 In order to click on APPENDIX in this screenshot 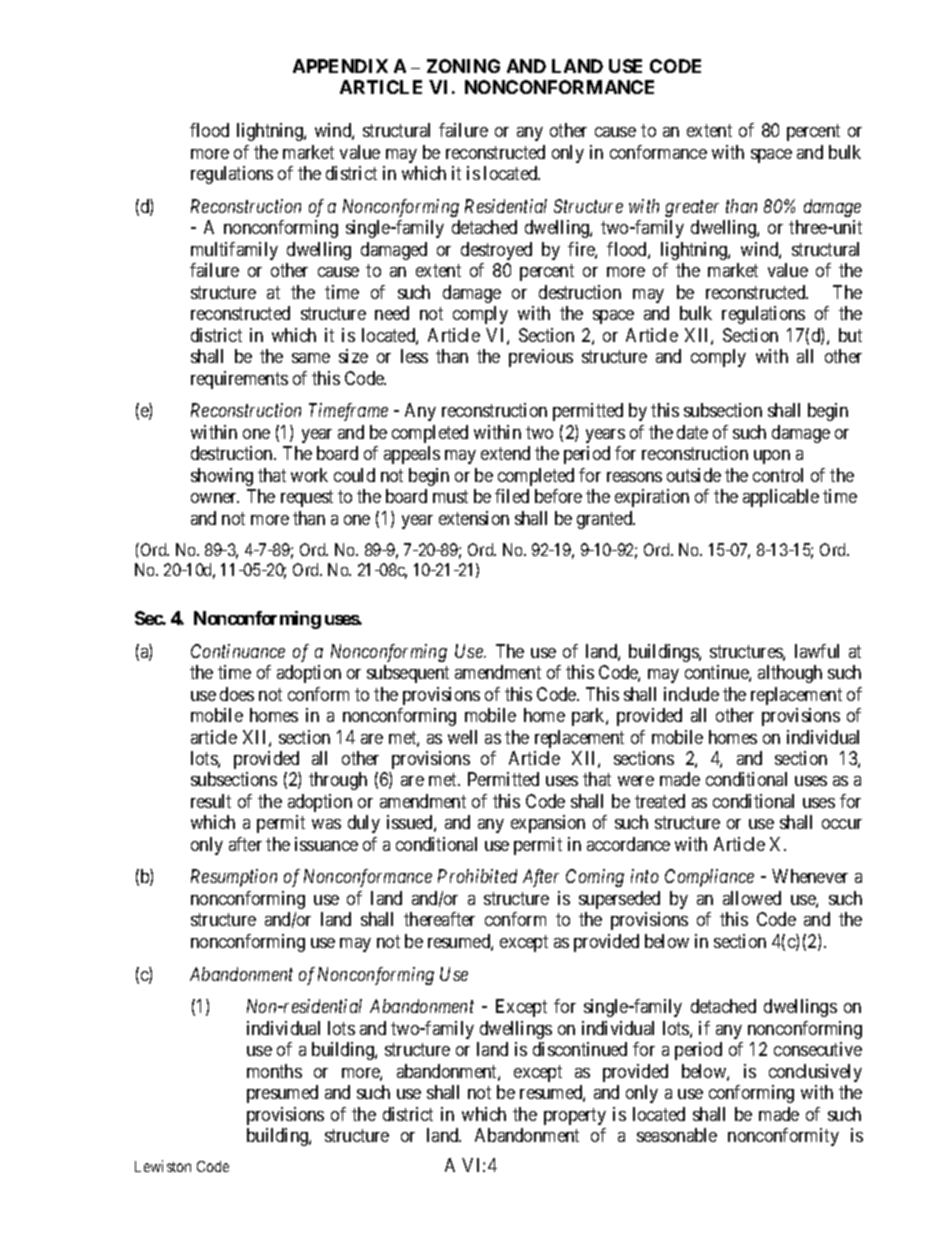, I will do `click(340, 66)`.
